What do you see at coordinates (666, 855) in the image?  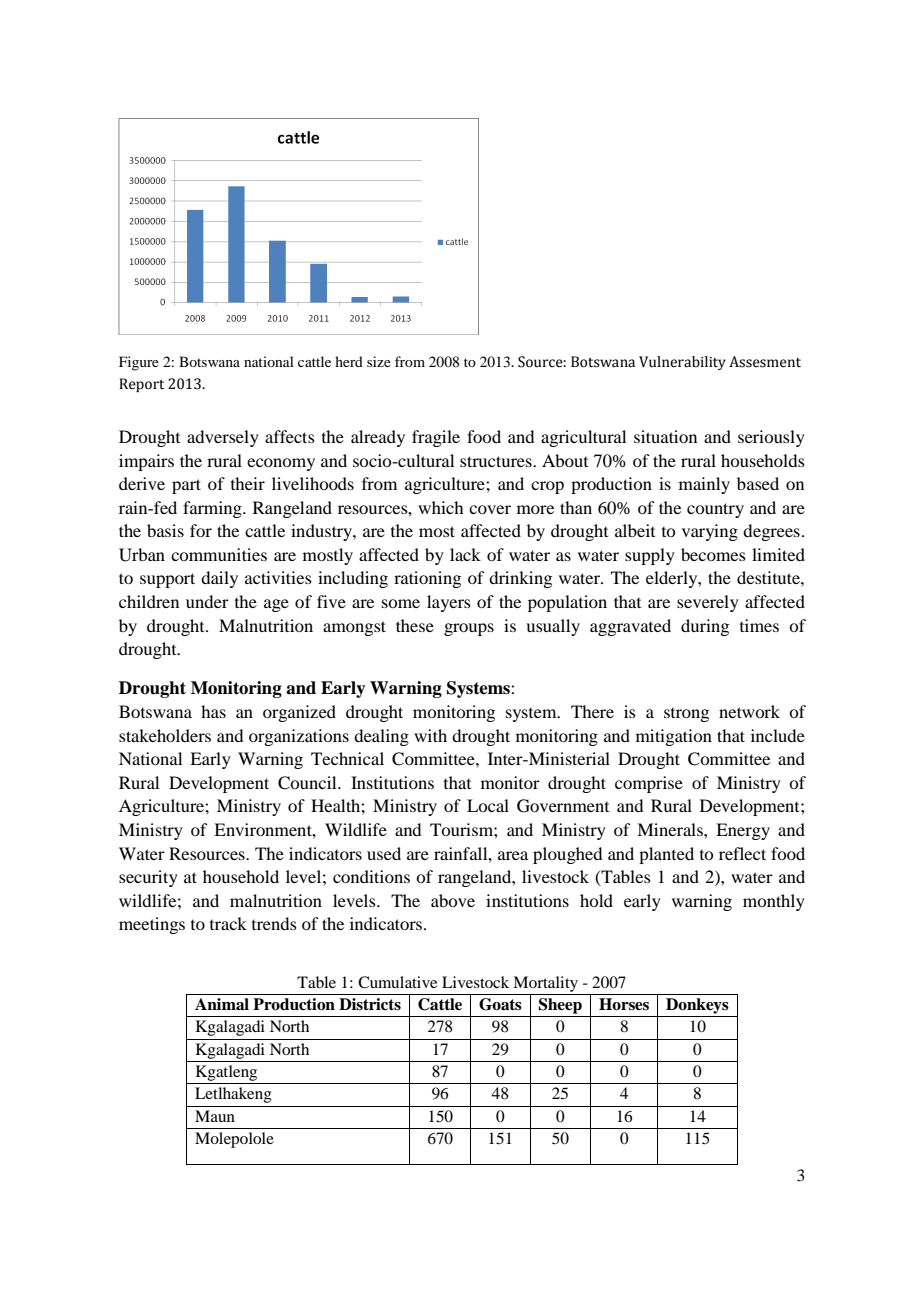 I see `planted` at bounding box center [666, 855].
